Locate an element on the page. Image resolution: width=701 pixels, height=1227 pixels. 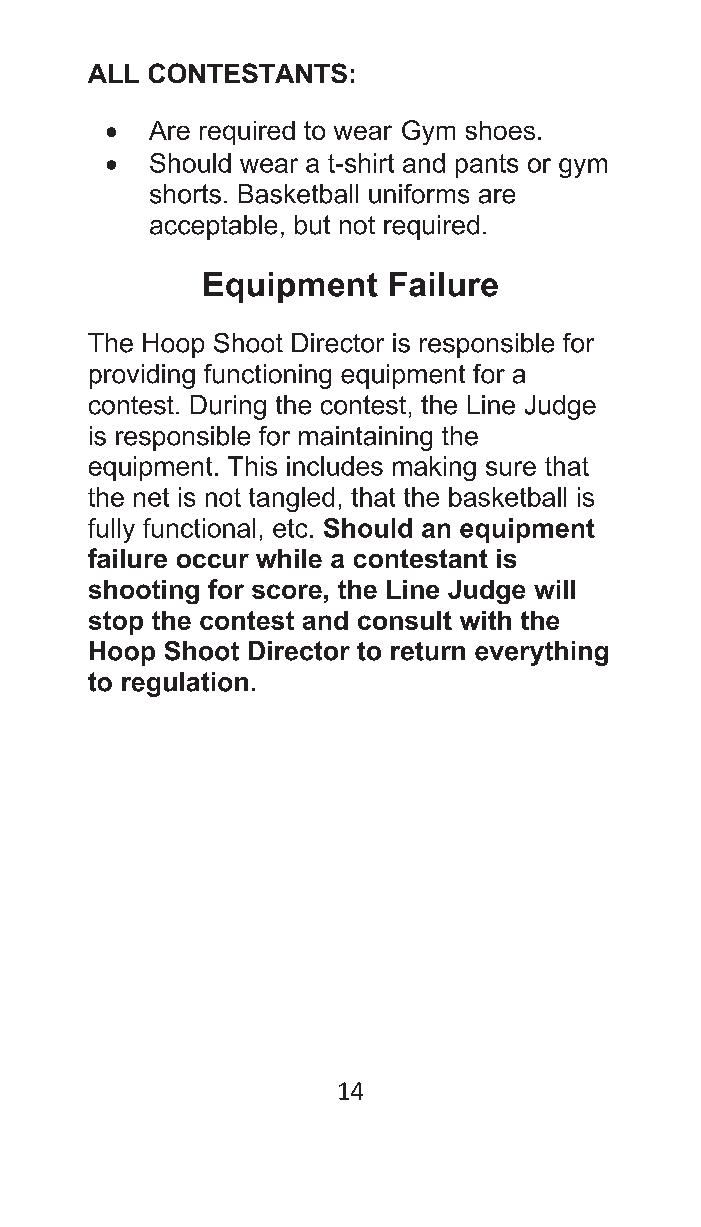
providing is located at coordinates (142, 376).
